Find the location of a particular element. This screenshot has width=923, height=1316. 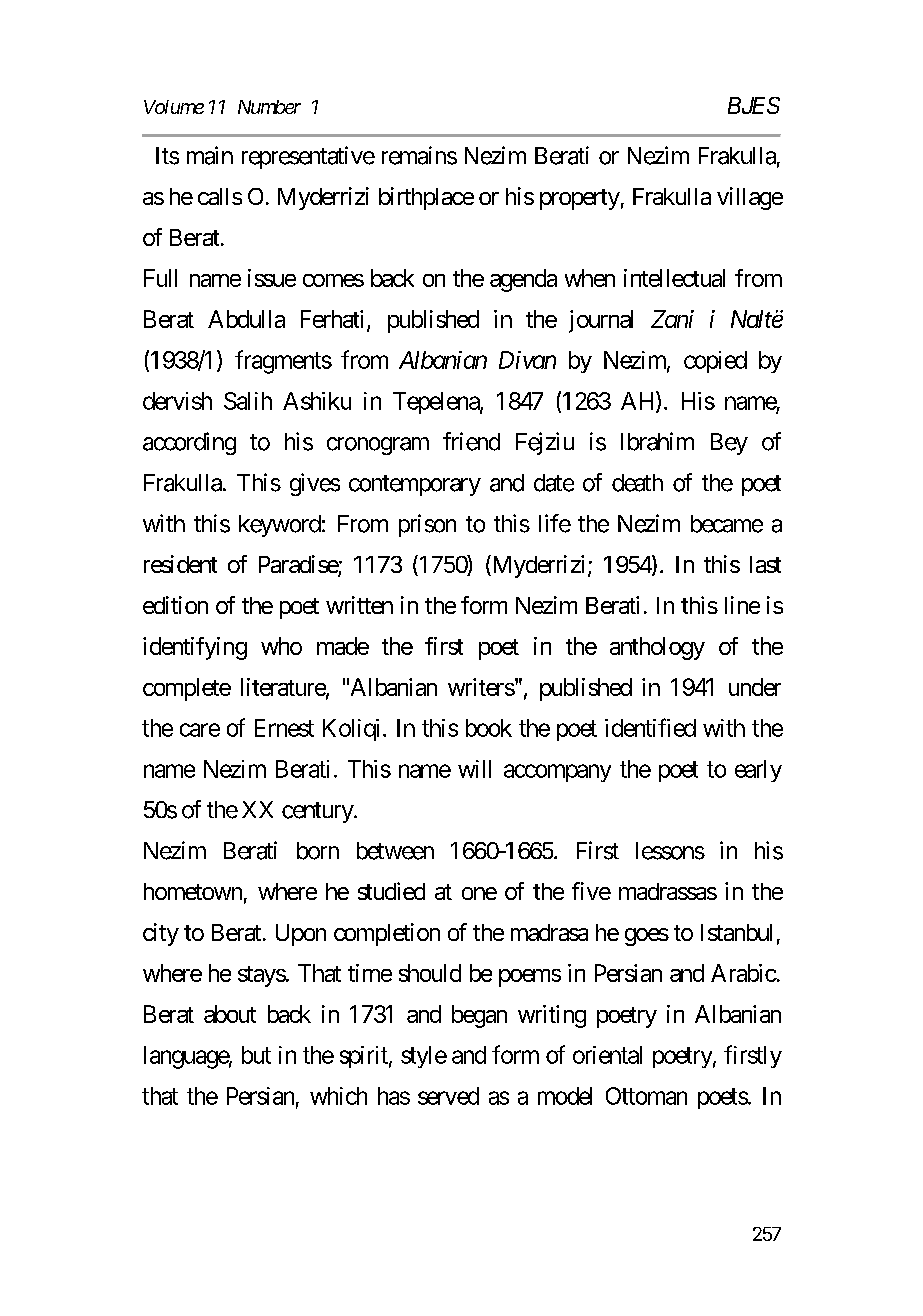

but is located at coordinates (256, 1055).
